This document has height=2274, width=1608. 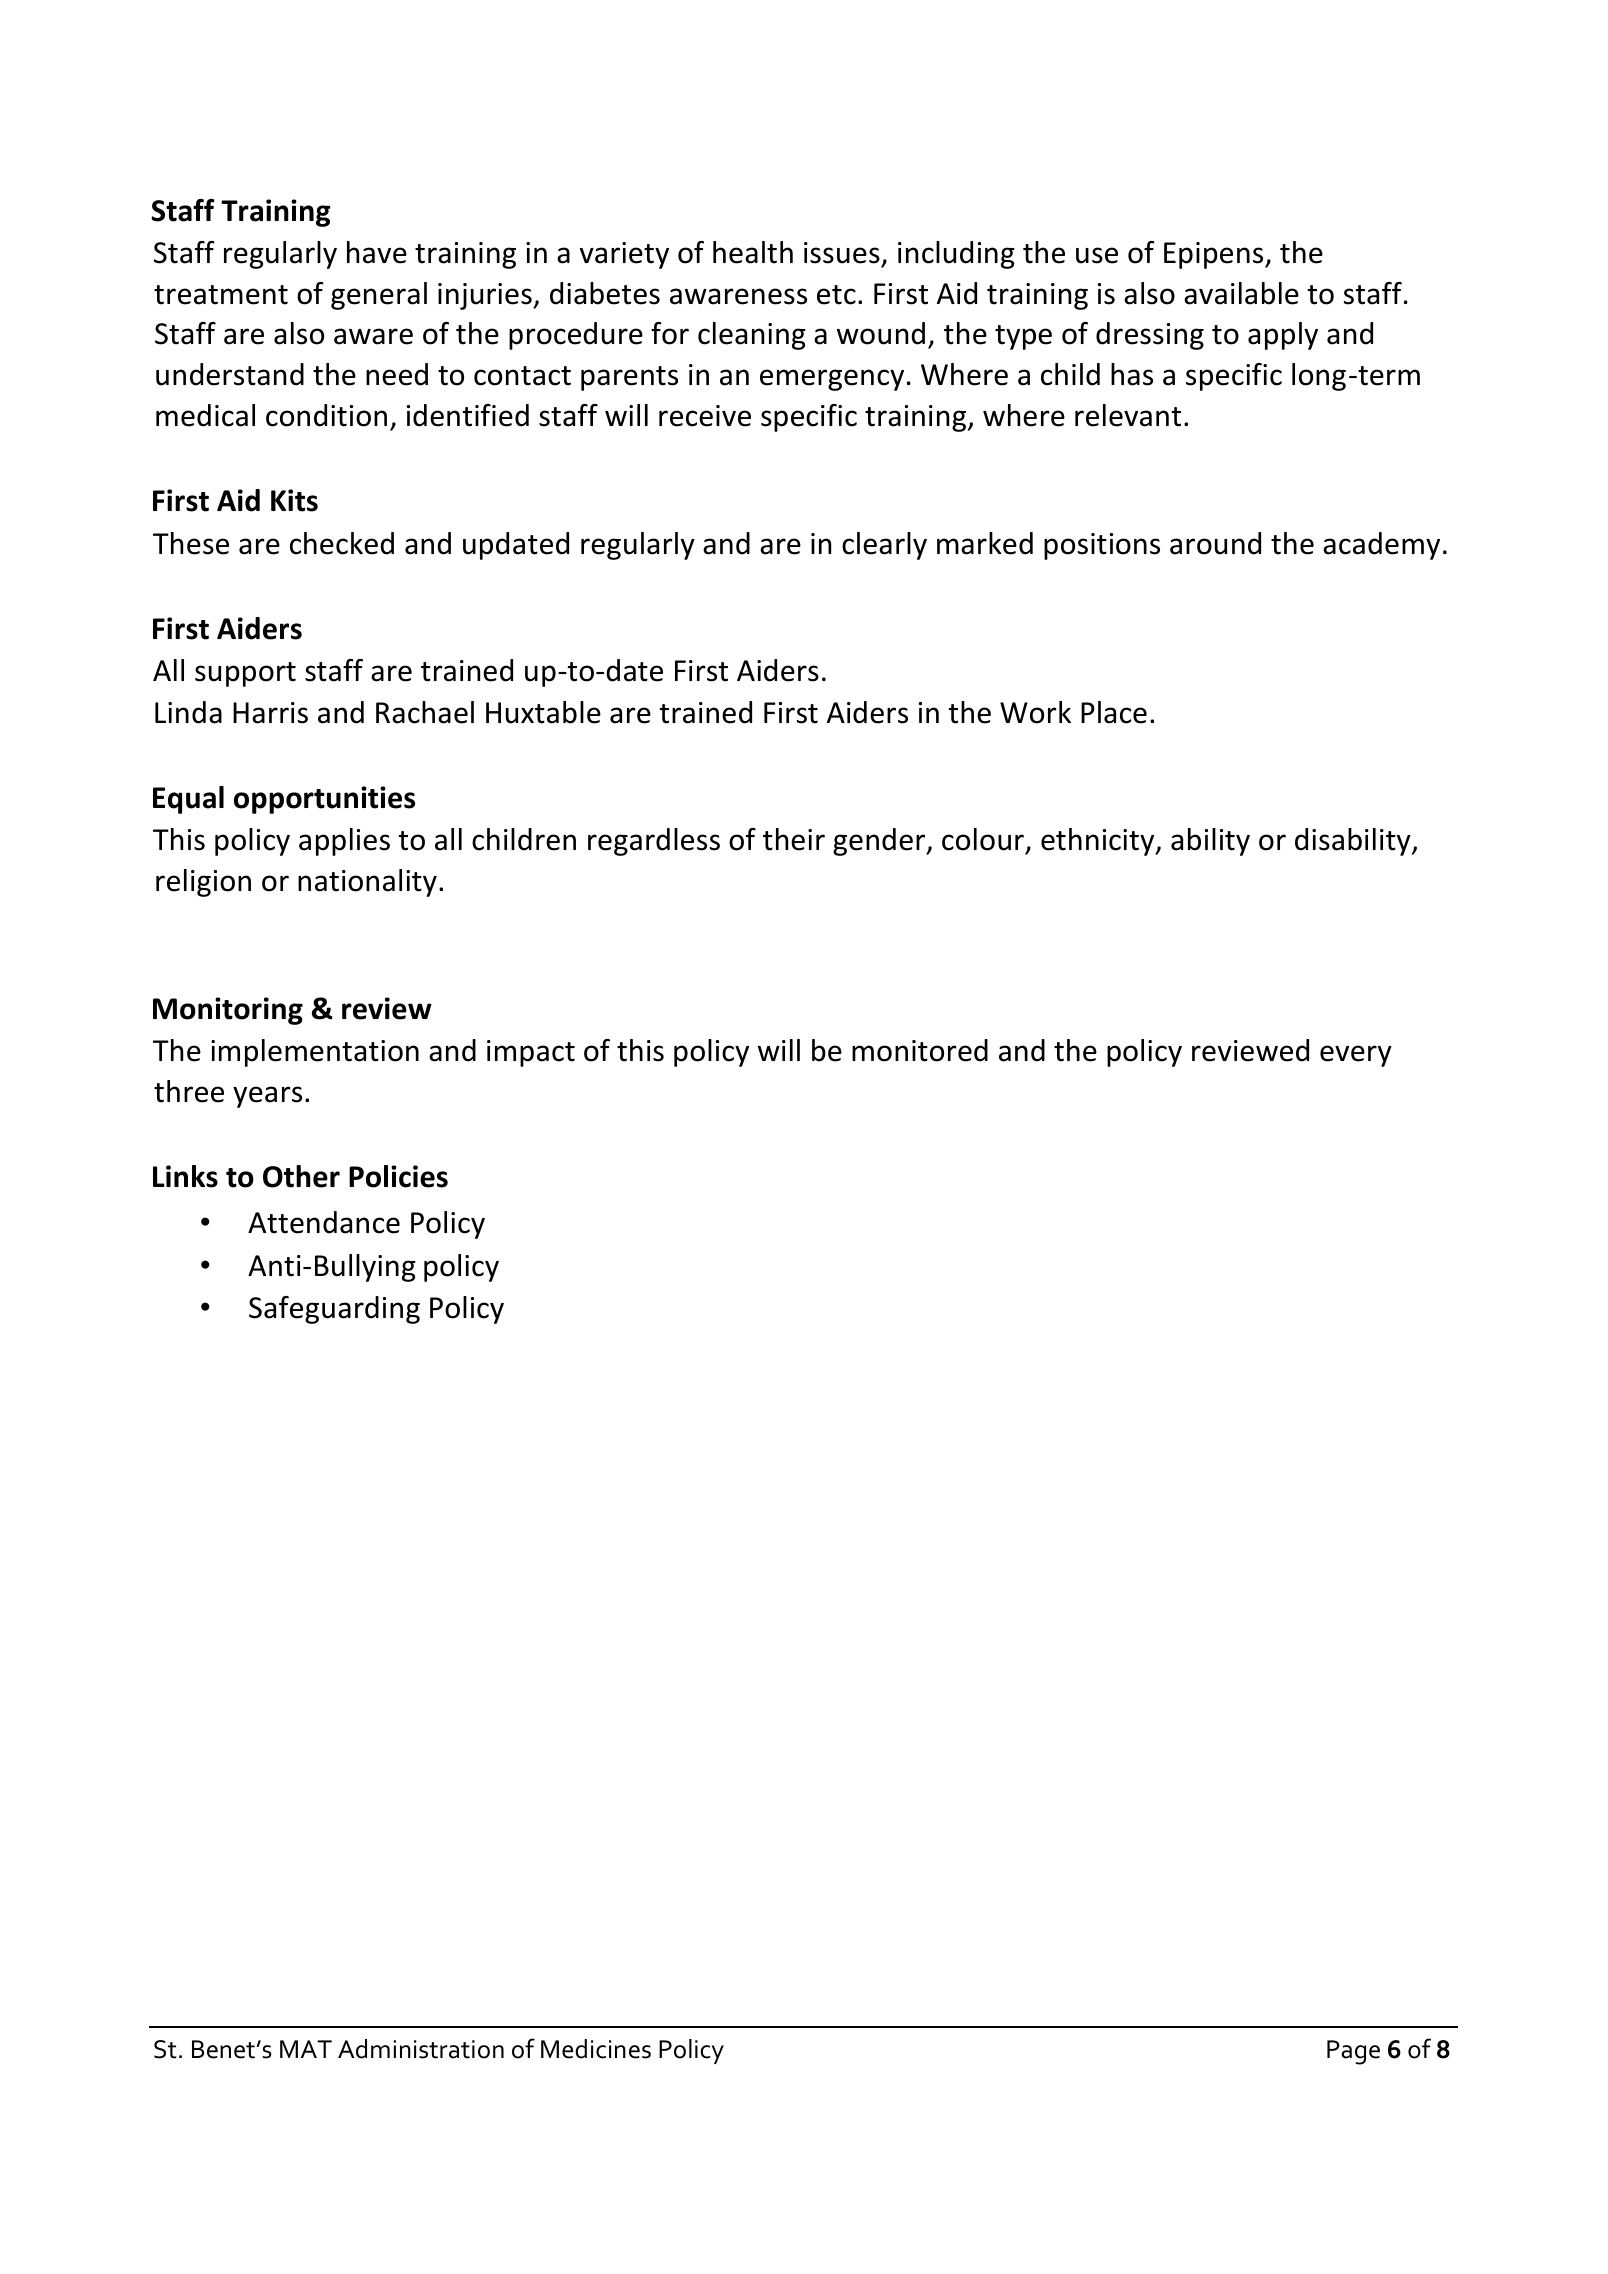 I want to click on monitored, so click(x=920, y=1050).
